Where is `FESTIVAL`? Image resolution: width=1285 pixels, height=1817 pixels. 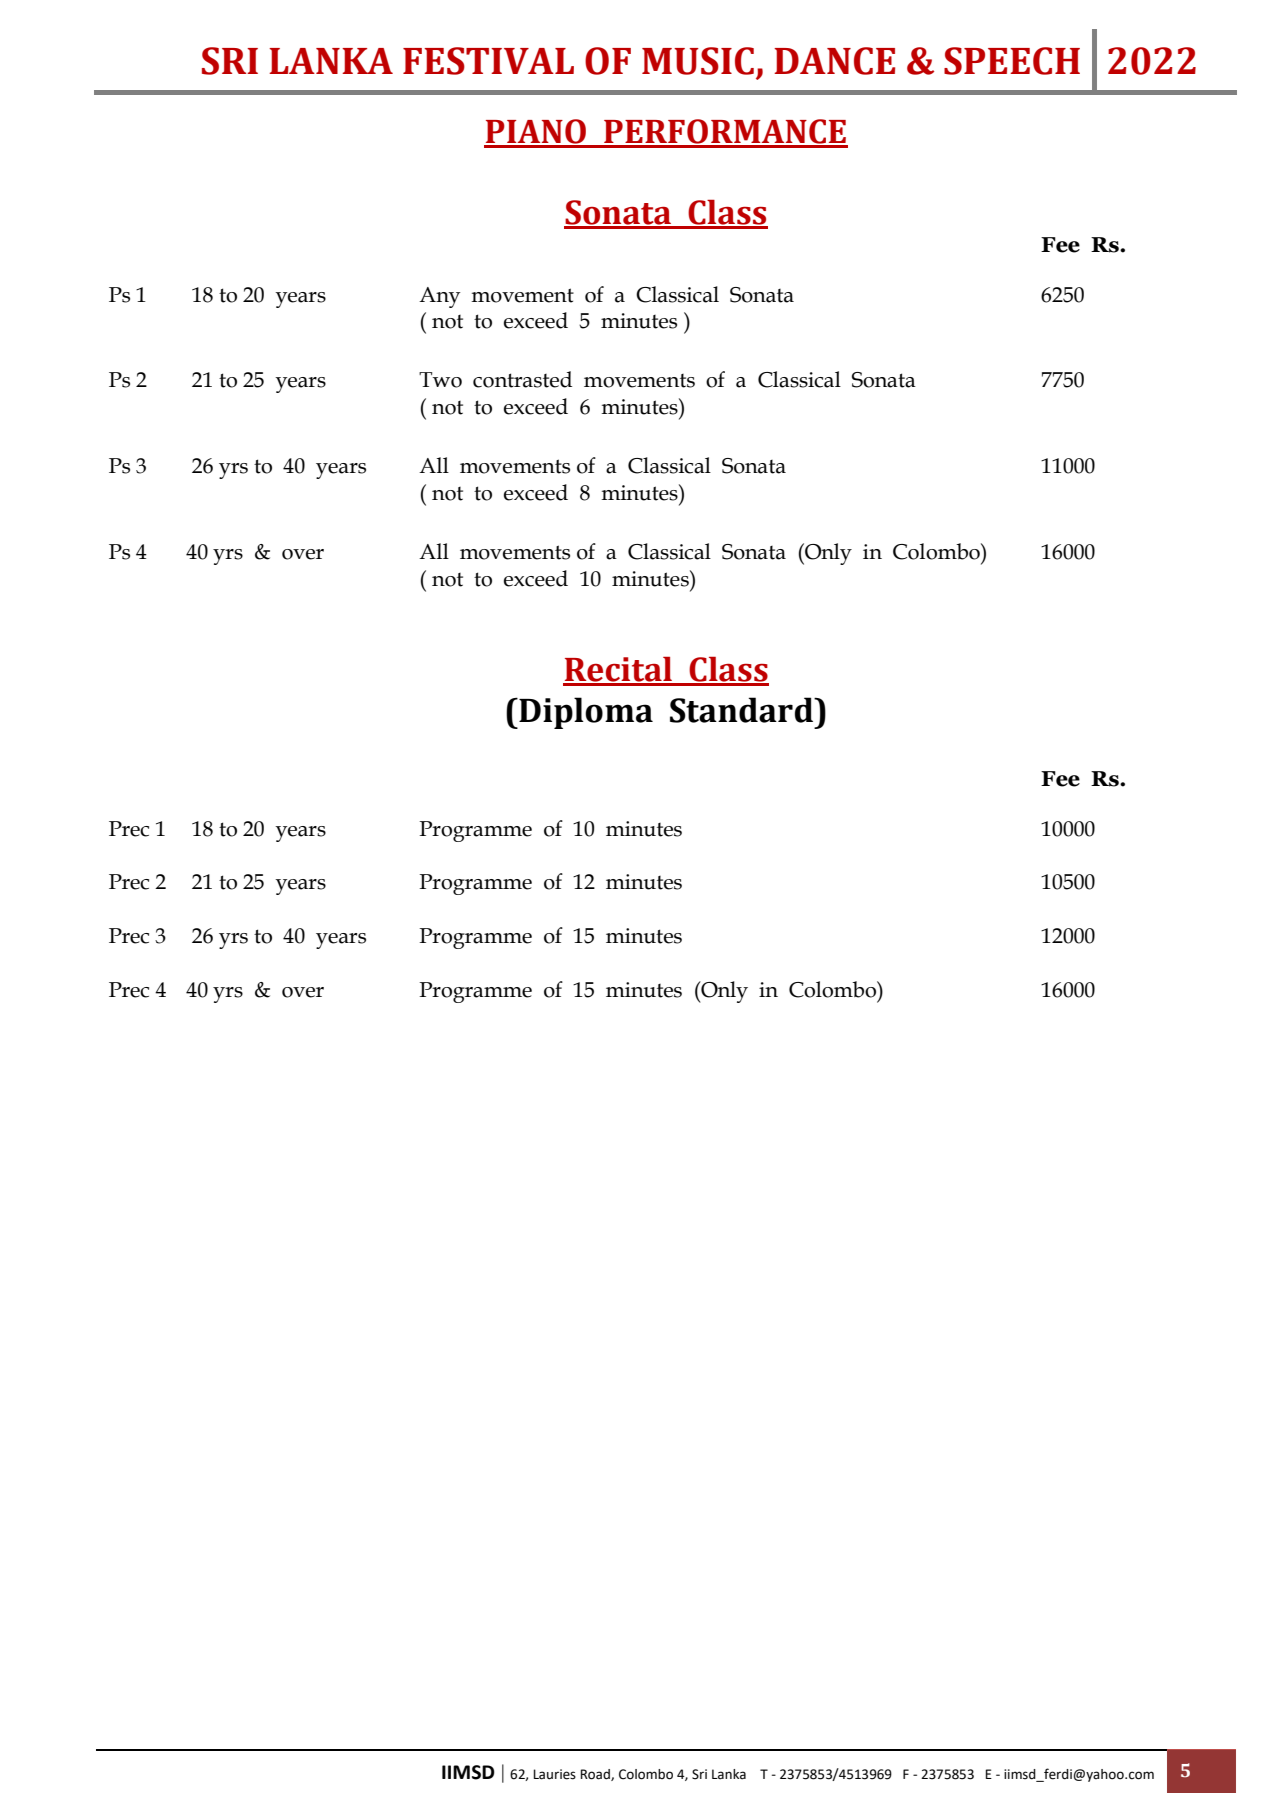
FESTIVAL is located at coordinates (488, 61).
